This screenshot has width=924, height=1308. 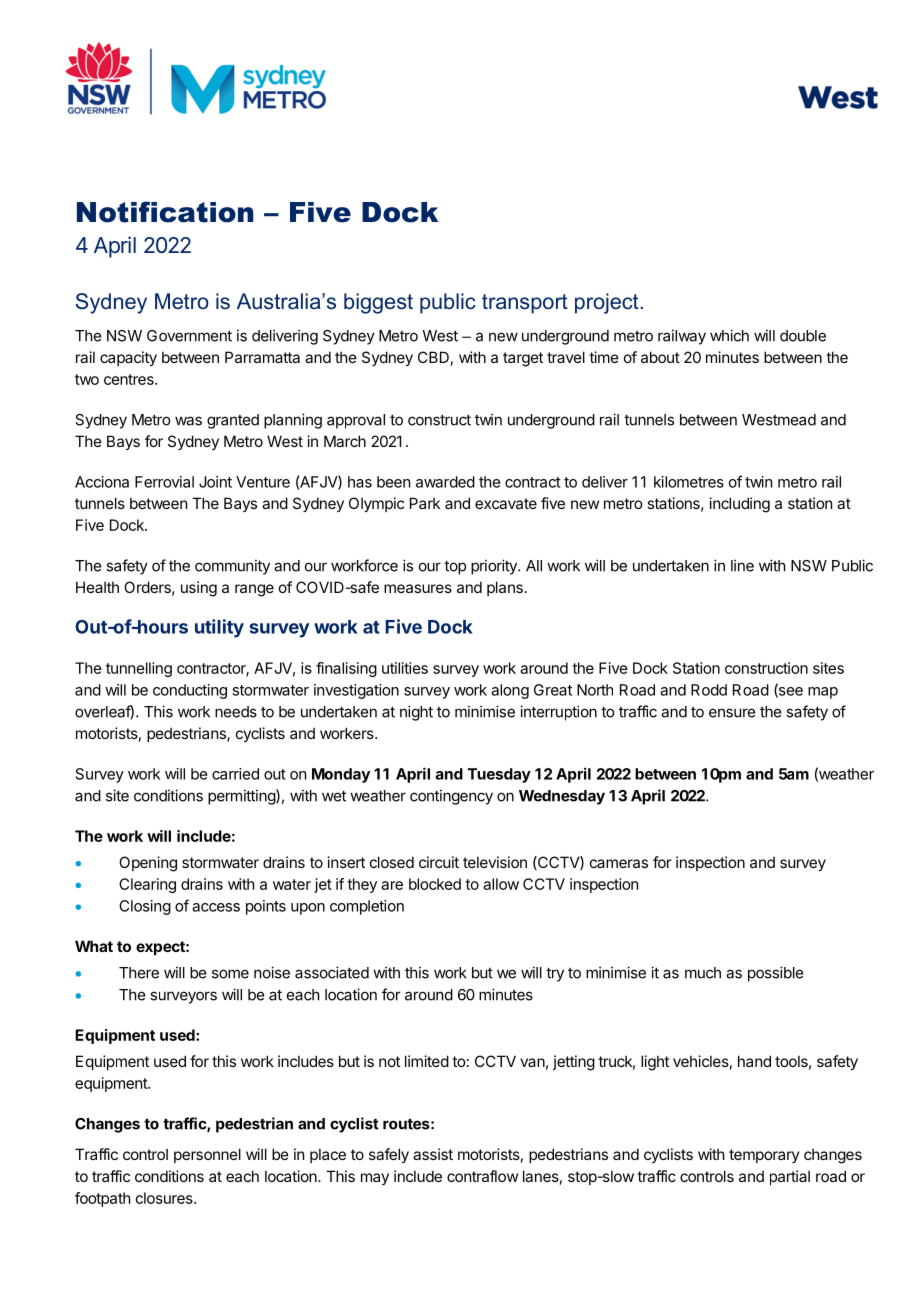 What do you see at coordinates (445, 482) in the screenshot?
I see `awarded` at bounding box center [445, 482].
